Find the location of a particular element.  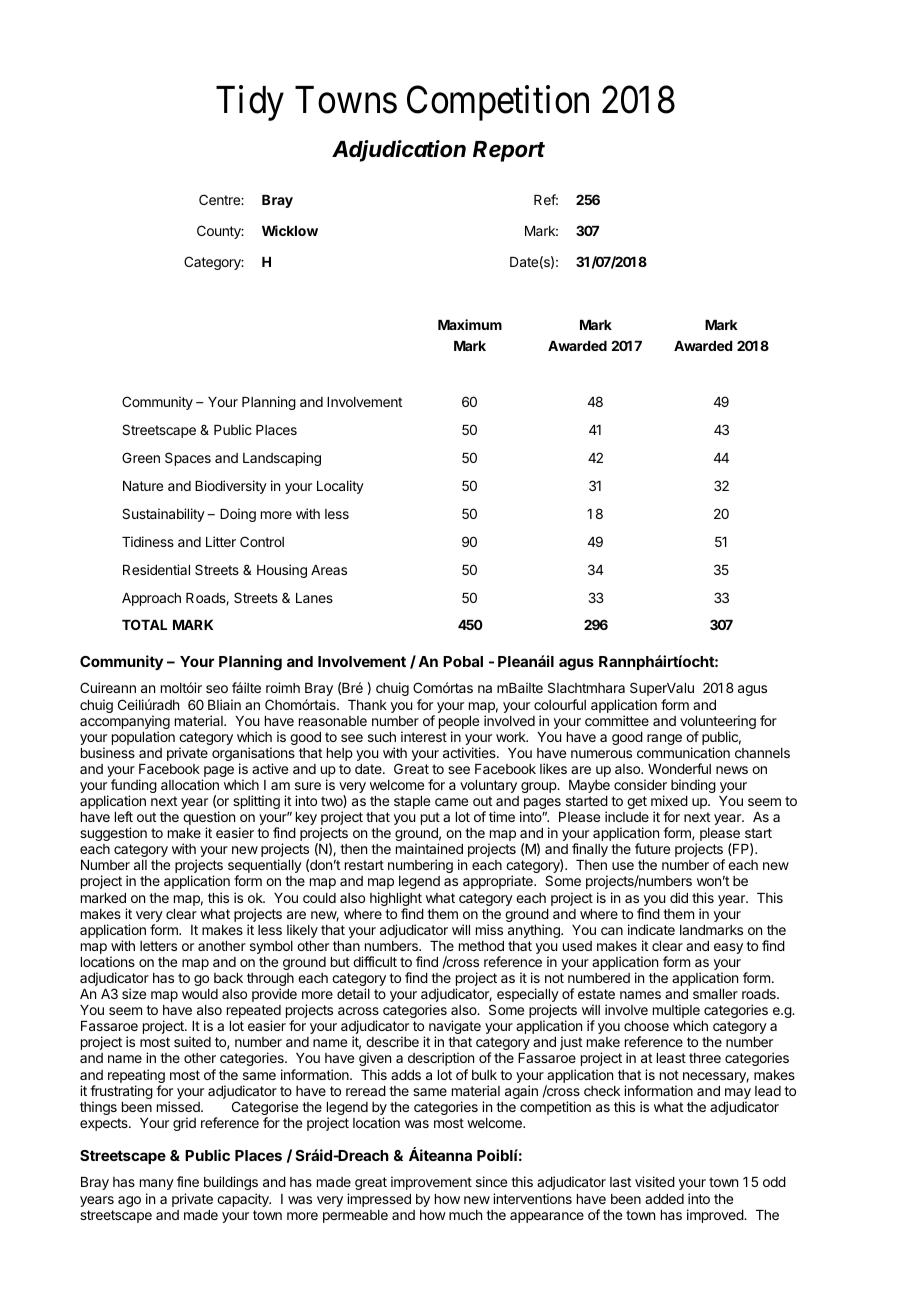

Maximum is located at coordinates (470, 324).
